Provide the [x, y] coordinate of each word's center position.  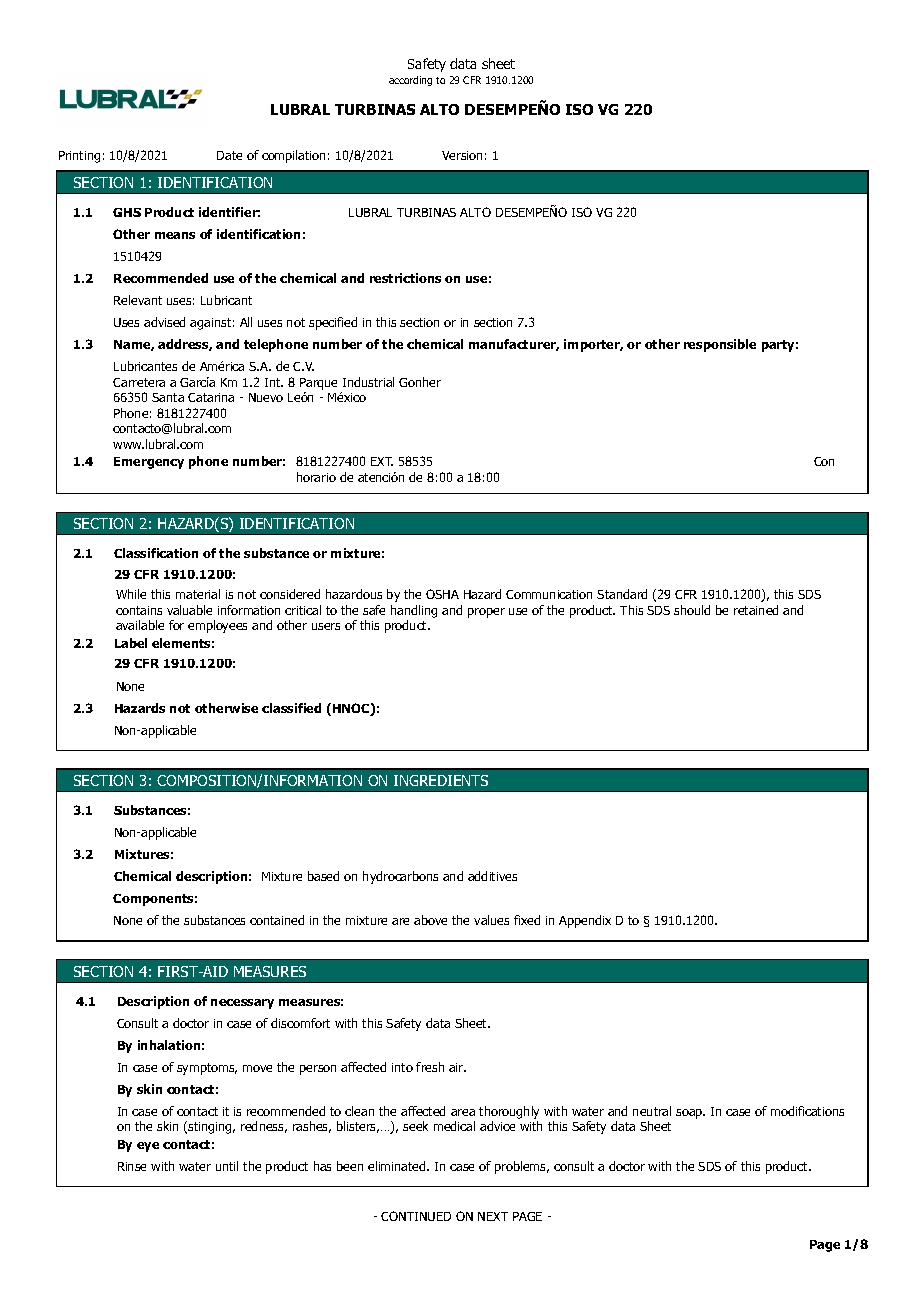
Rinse [132, 1166]
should [692, 610]
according [410, 81]
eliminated [398, 1166]
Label [131, 643]
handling [414, 611]
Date [229, 155]
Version [462, 155]
